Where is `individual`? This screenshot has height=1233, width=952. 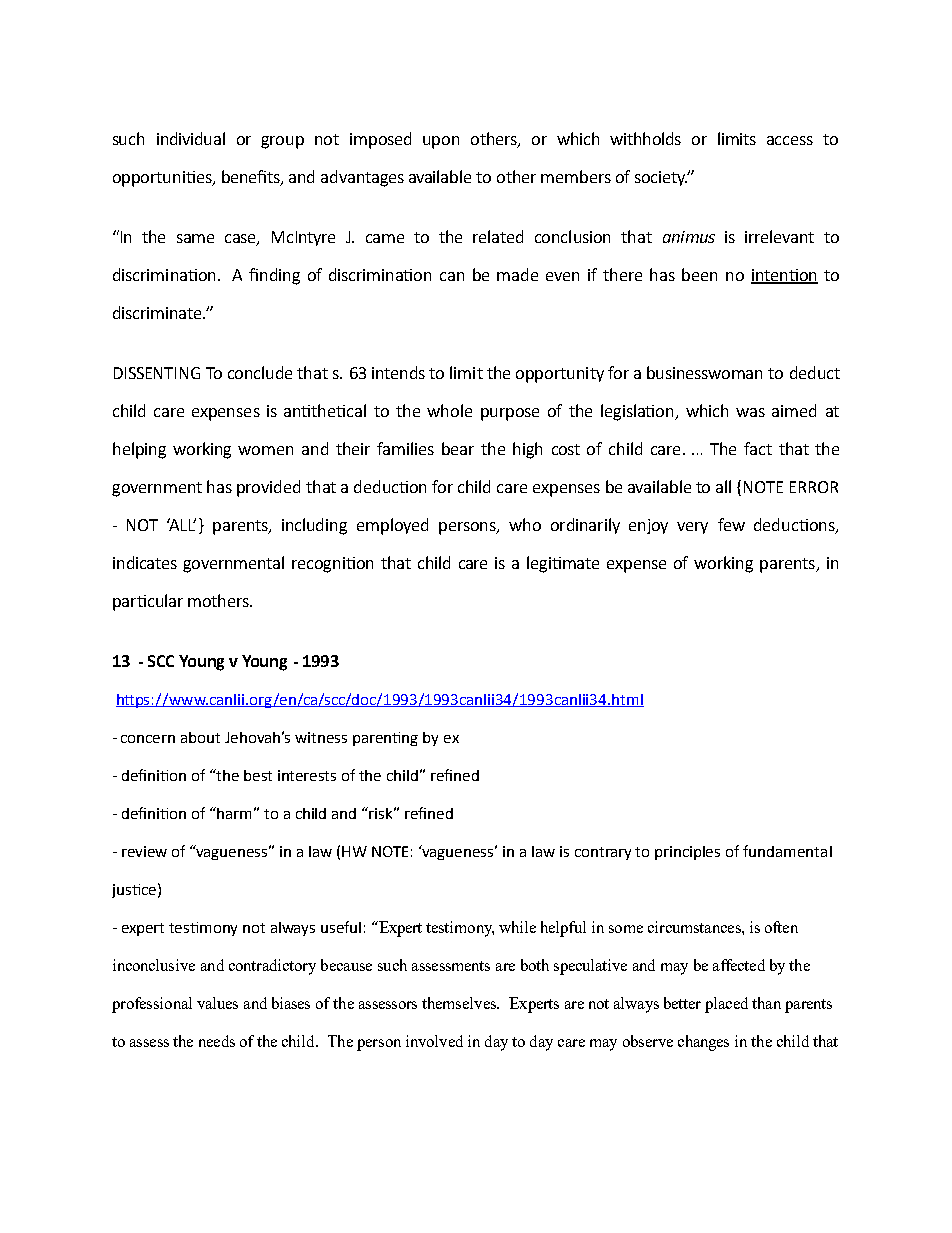 individual is located at coordinates (191, 138).
